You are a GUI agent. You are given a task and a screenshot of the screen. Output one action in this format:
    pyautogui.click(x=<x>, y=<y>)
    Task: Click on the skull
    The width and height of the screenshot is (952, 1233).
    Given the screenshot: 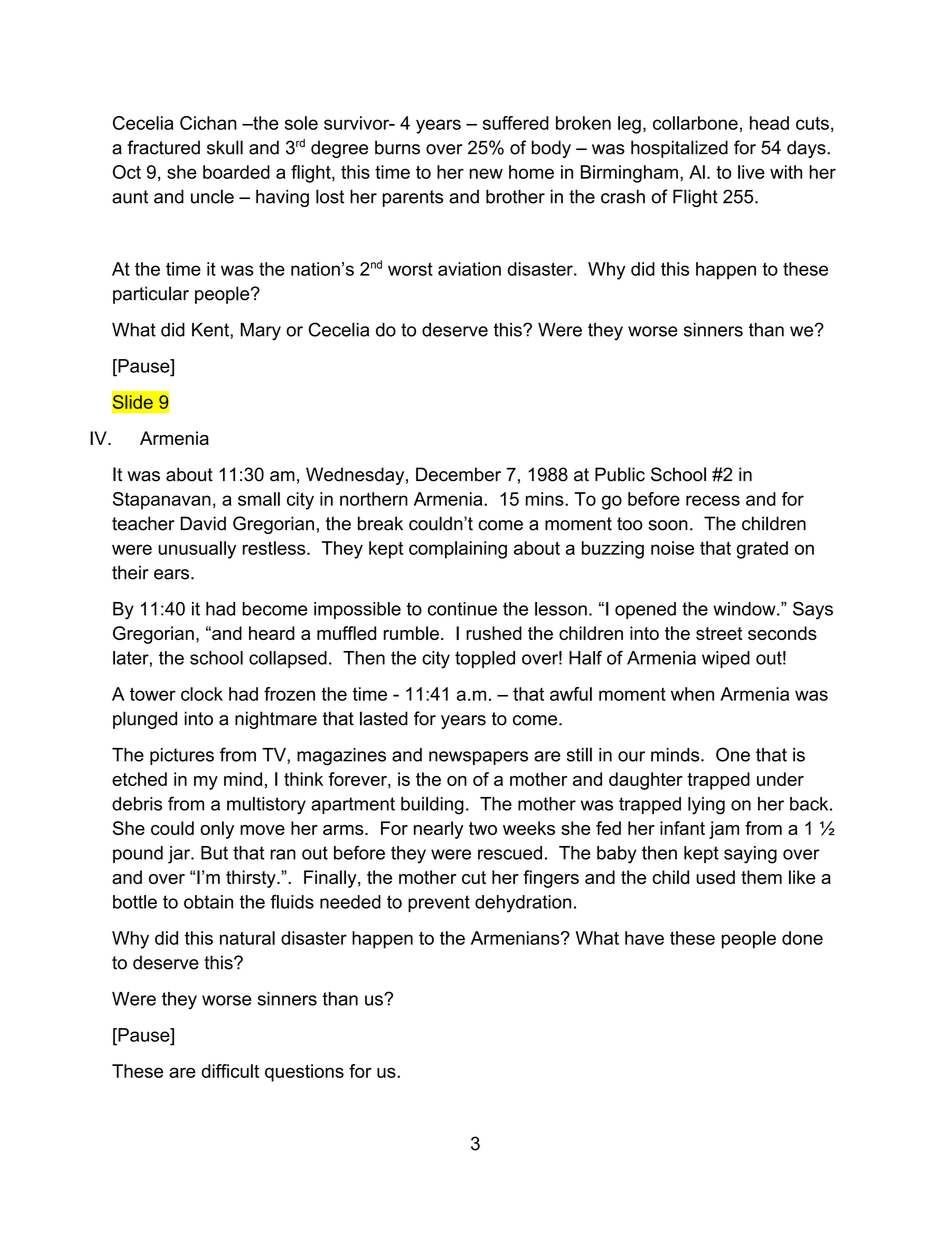 What is the action you would take?
    pyautogui.click(x=225, y=147)
